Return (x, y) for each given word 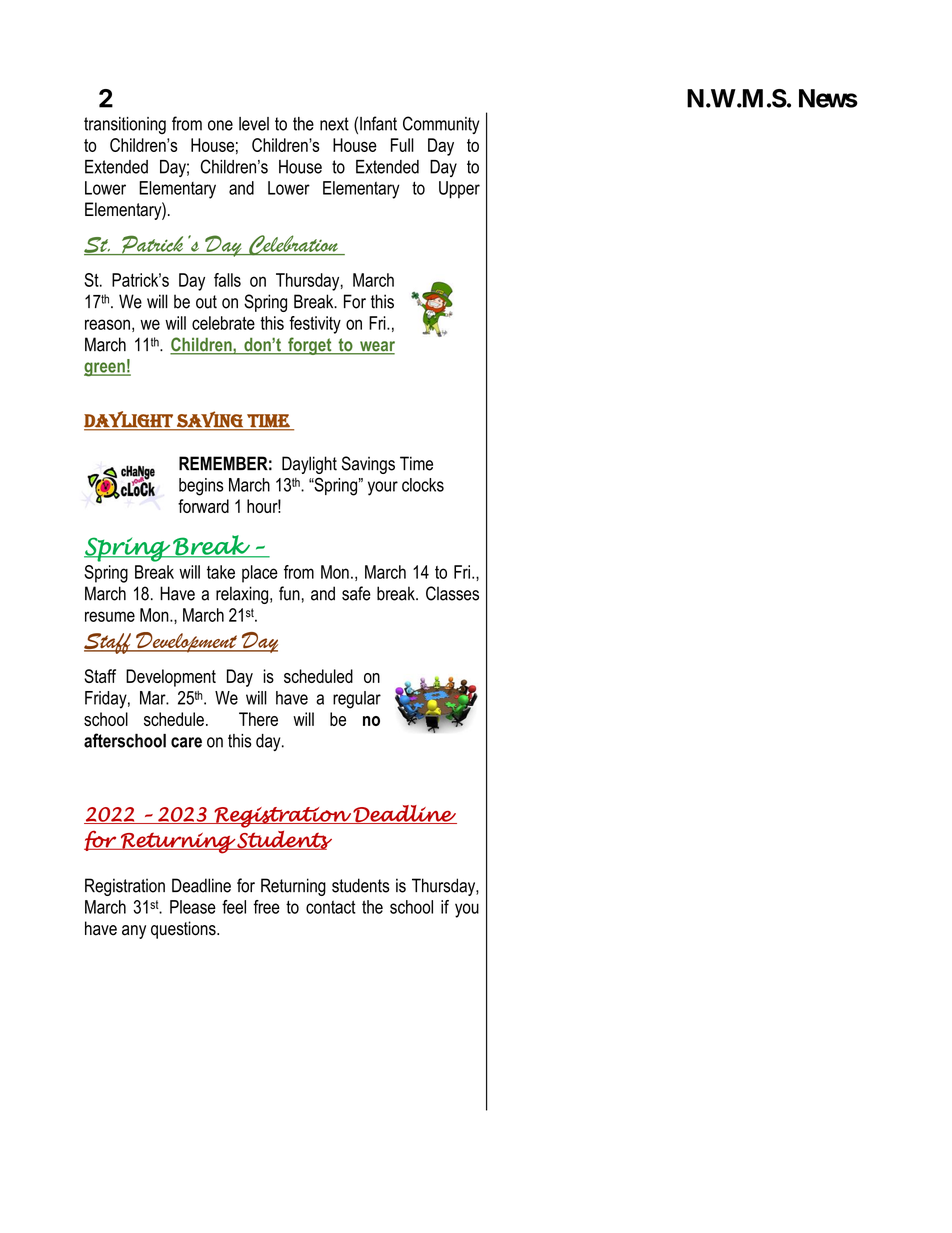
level (254, 124)
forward (203, 506)
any (134, 932)
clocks (423, 485)
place (260, 574)
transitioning (125, 125)
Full (402, 145)
